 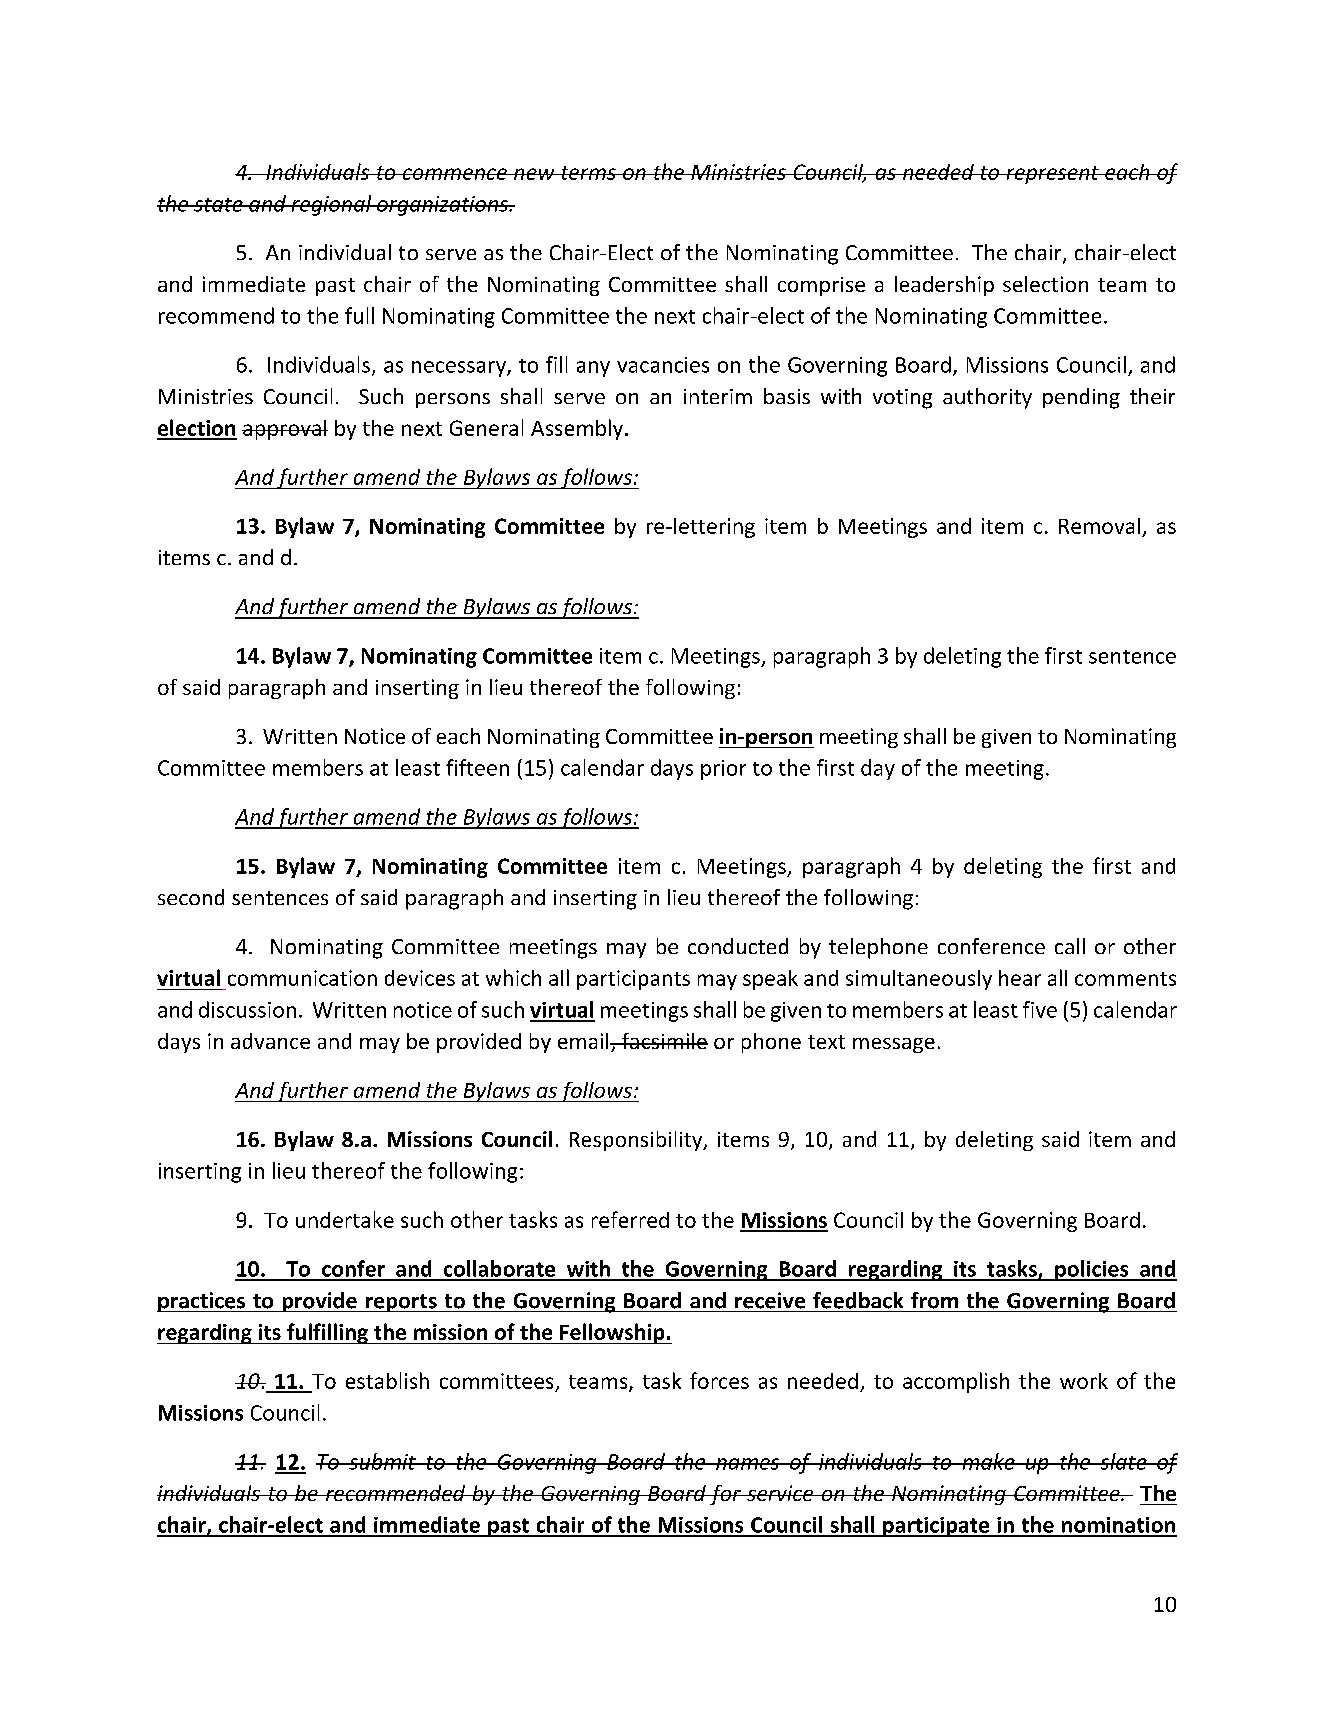 I want to click on terms, so click(x=588, y=173).
